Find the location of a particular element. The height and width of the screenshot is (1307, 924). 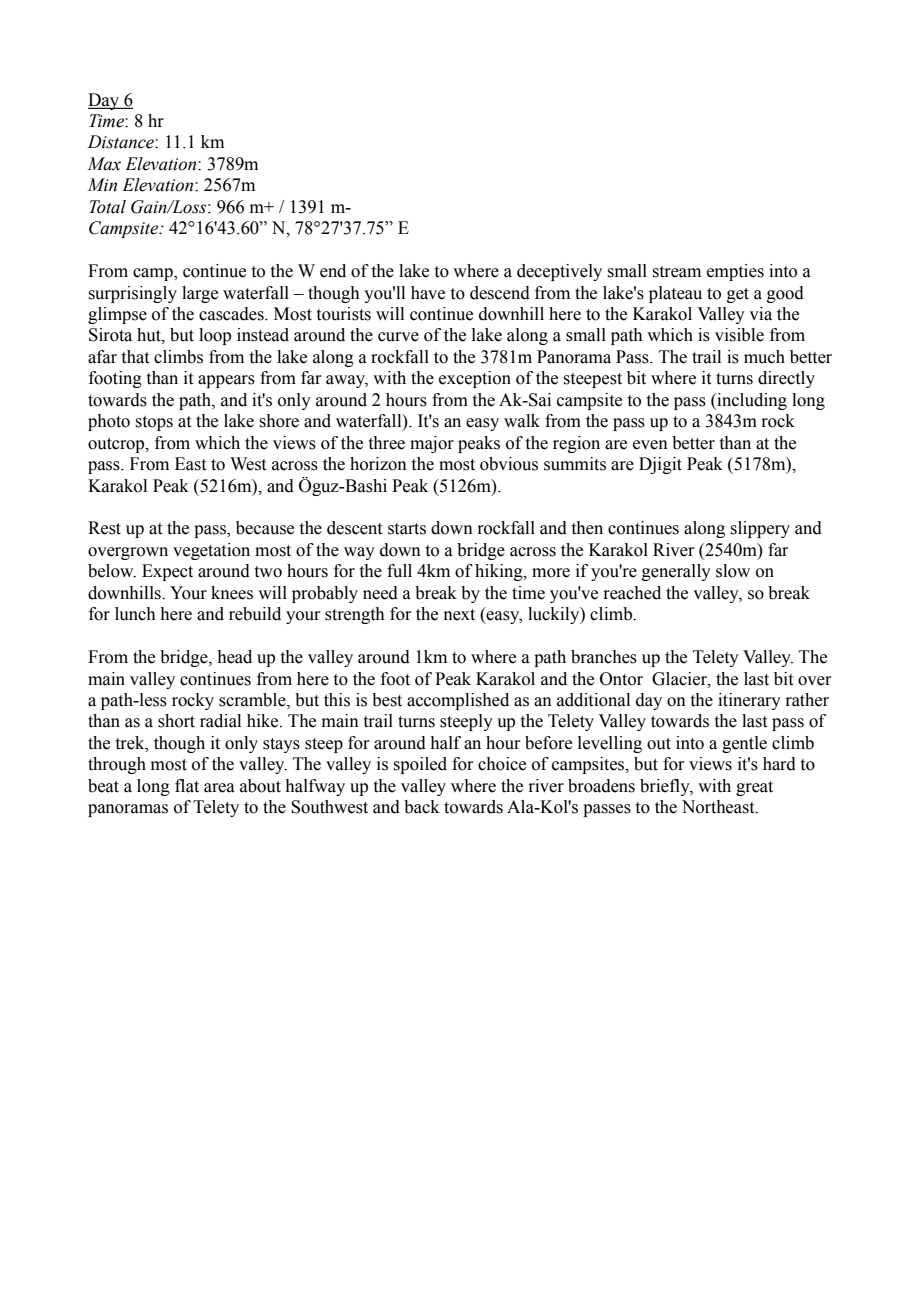

empties is located at coordinates (735, 272).
